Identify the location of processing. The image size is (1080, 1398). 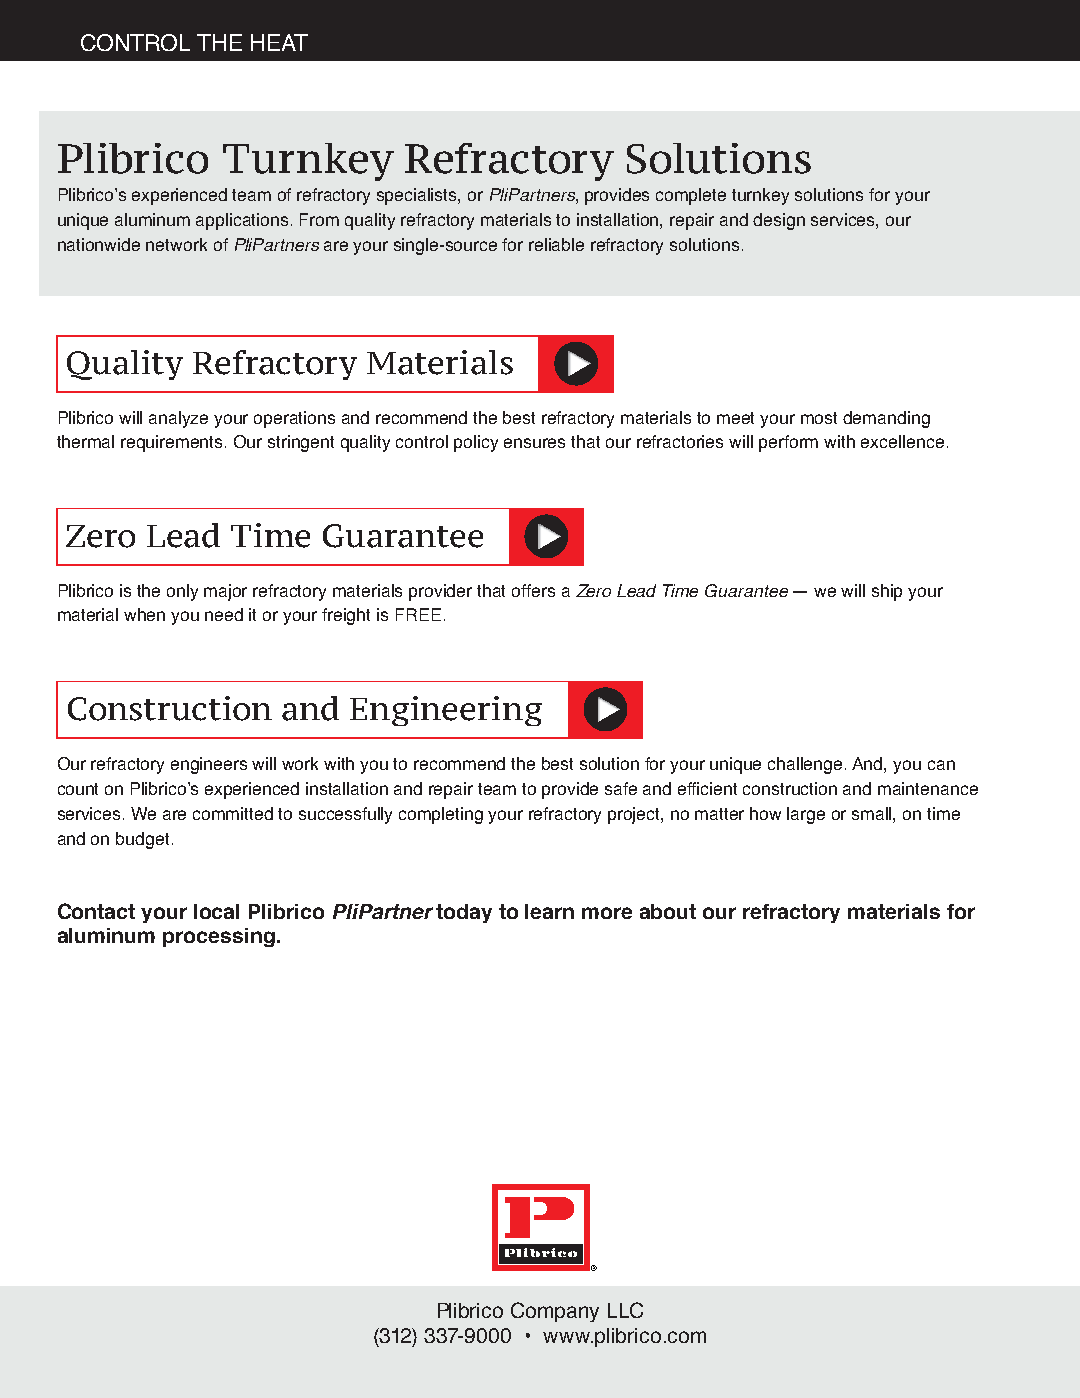
(219, 937).
